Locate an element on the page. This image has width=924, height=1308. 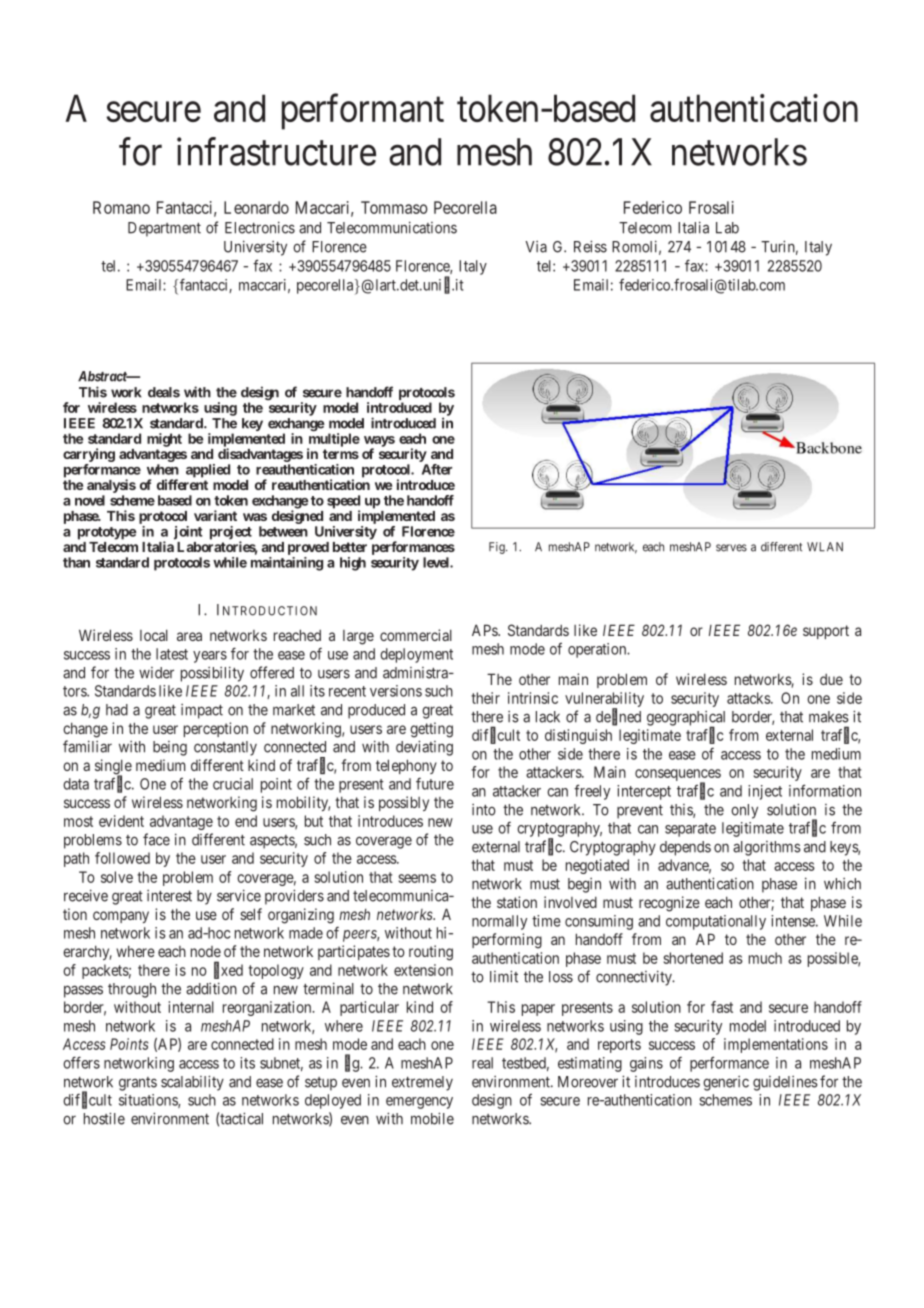
generic is located at coordinates (726, 1083).
